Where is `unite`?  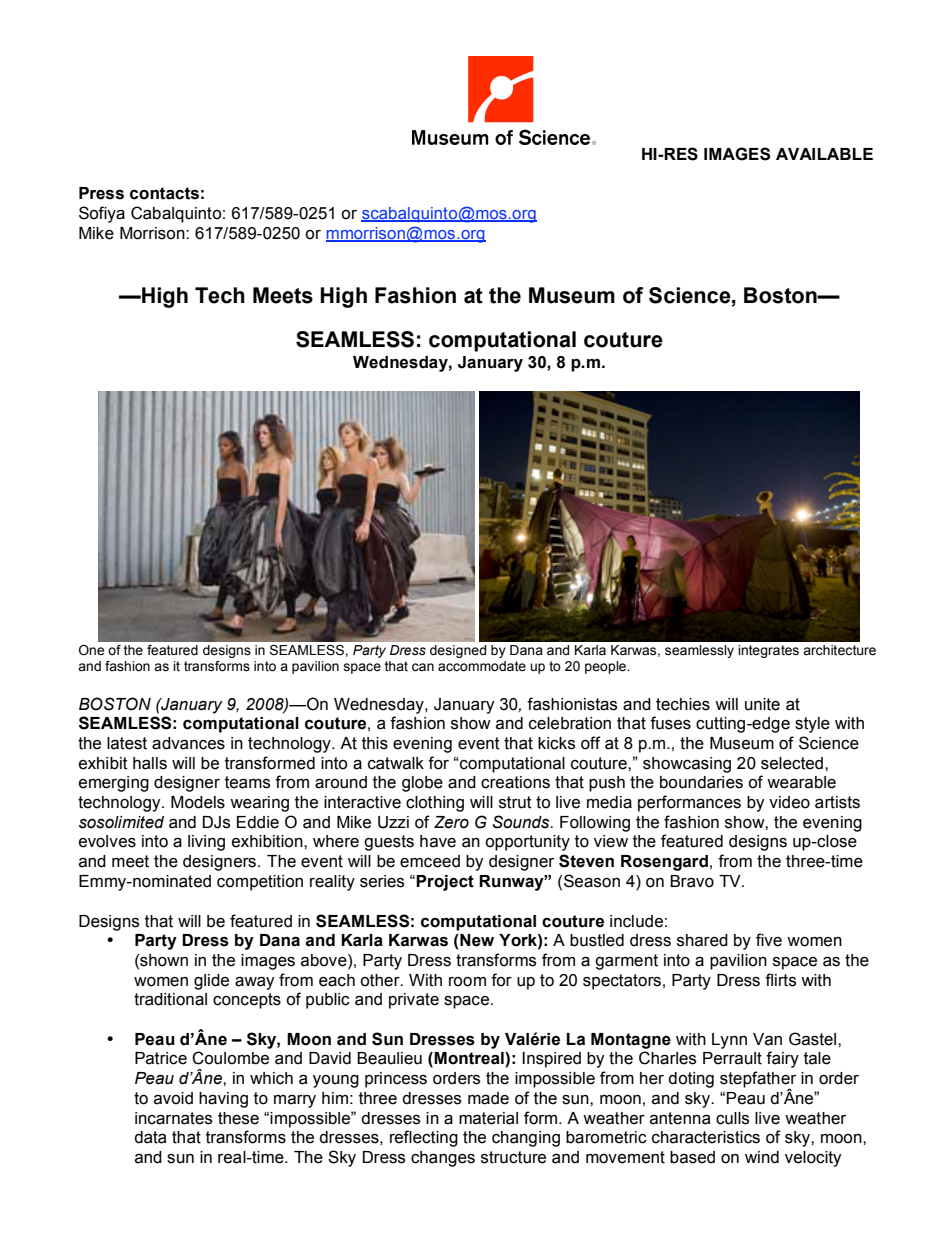
unite is located at coordinates (762, 704).
